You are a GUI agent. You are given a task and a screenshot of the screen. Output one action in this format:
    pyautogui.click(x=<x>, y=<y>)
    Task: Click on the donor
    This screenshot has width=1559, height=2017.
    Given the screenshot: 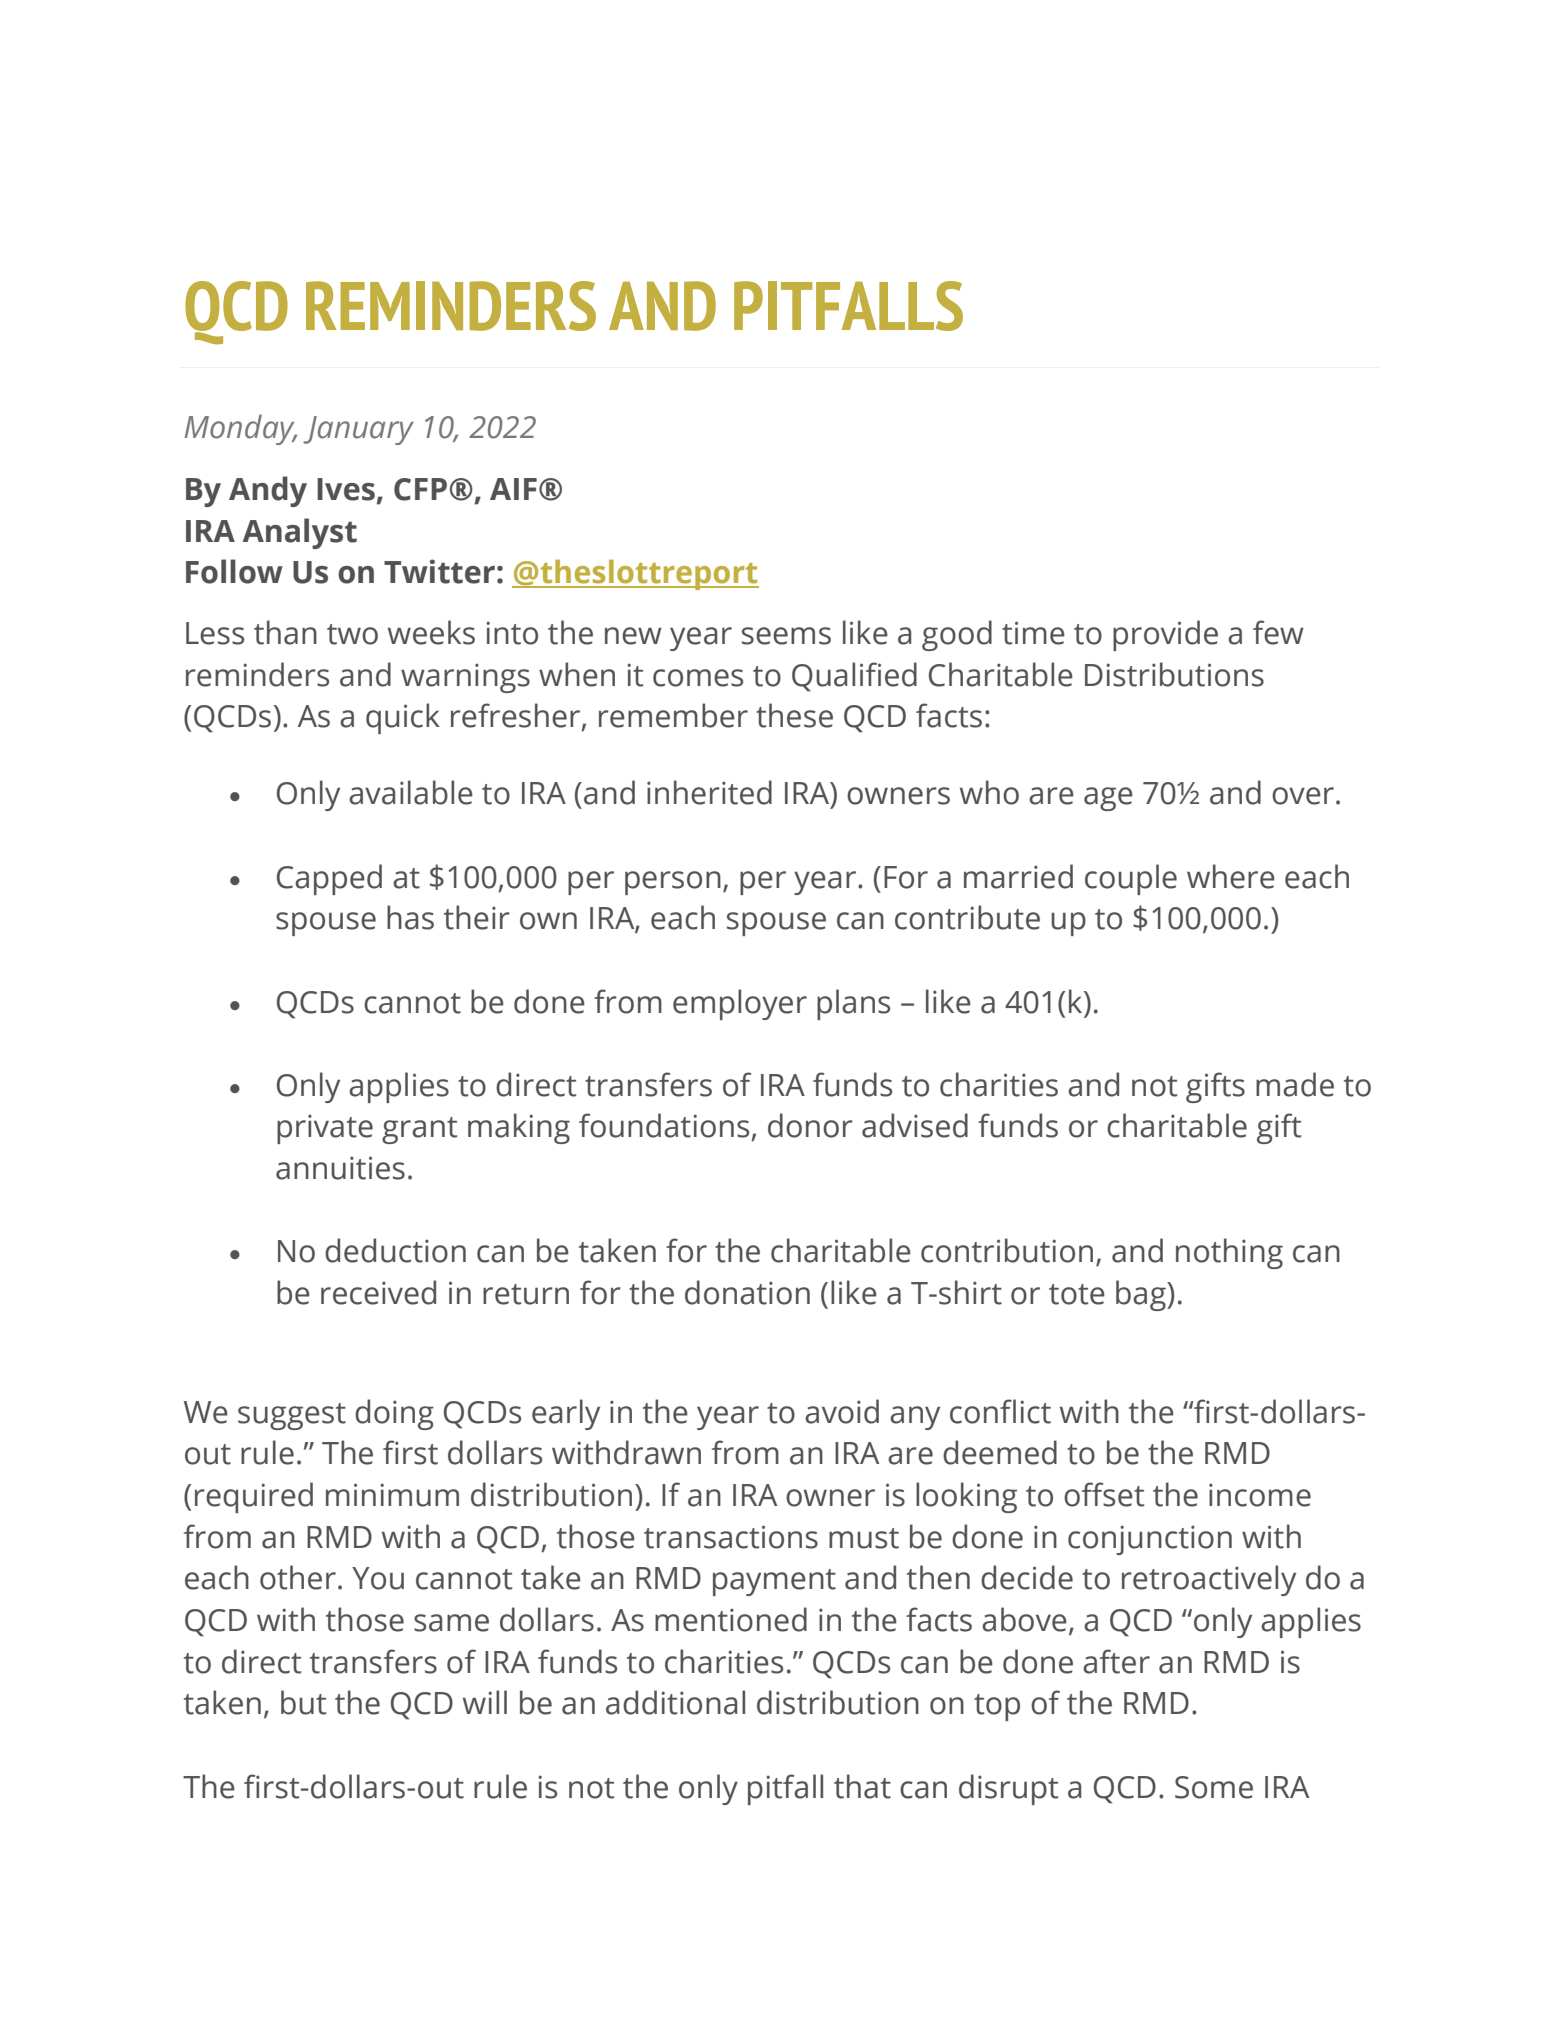 What is the action you would take?
    pyautogui.click(x=810, y=1125)
